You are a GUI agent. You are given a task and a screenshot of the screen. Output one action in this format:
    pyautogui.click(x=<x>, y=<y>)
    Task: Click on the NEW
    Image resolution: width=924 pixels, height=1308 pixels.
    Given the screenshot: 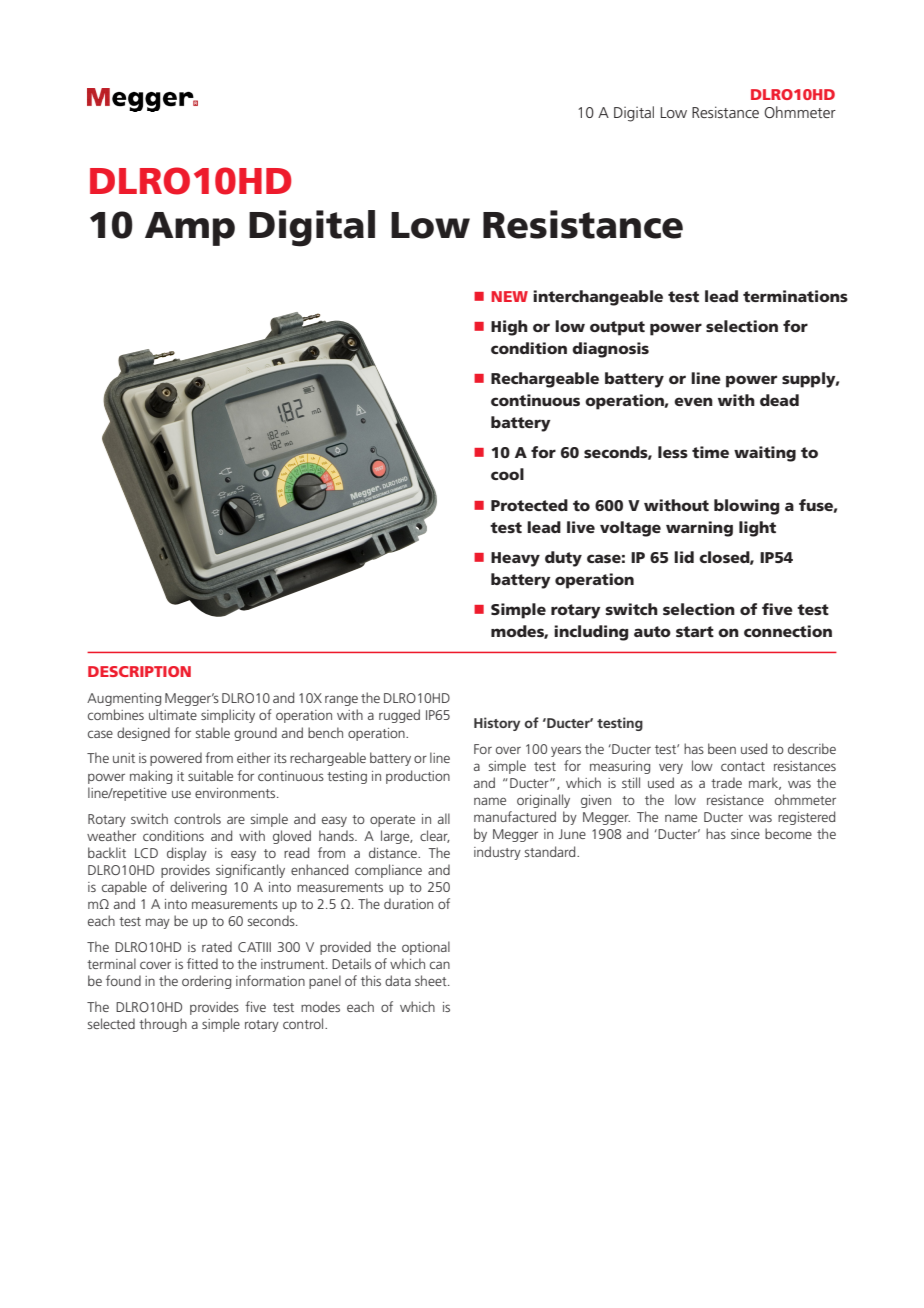 What is the action you would take?
    pyautogui.click(x=509, y=296)
